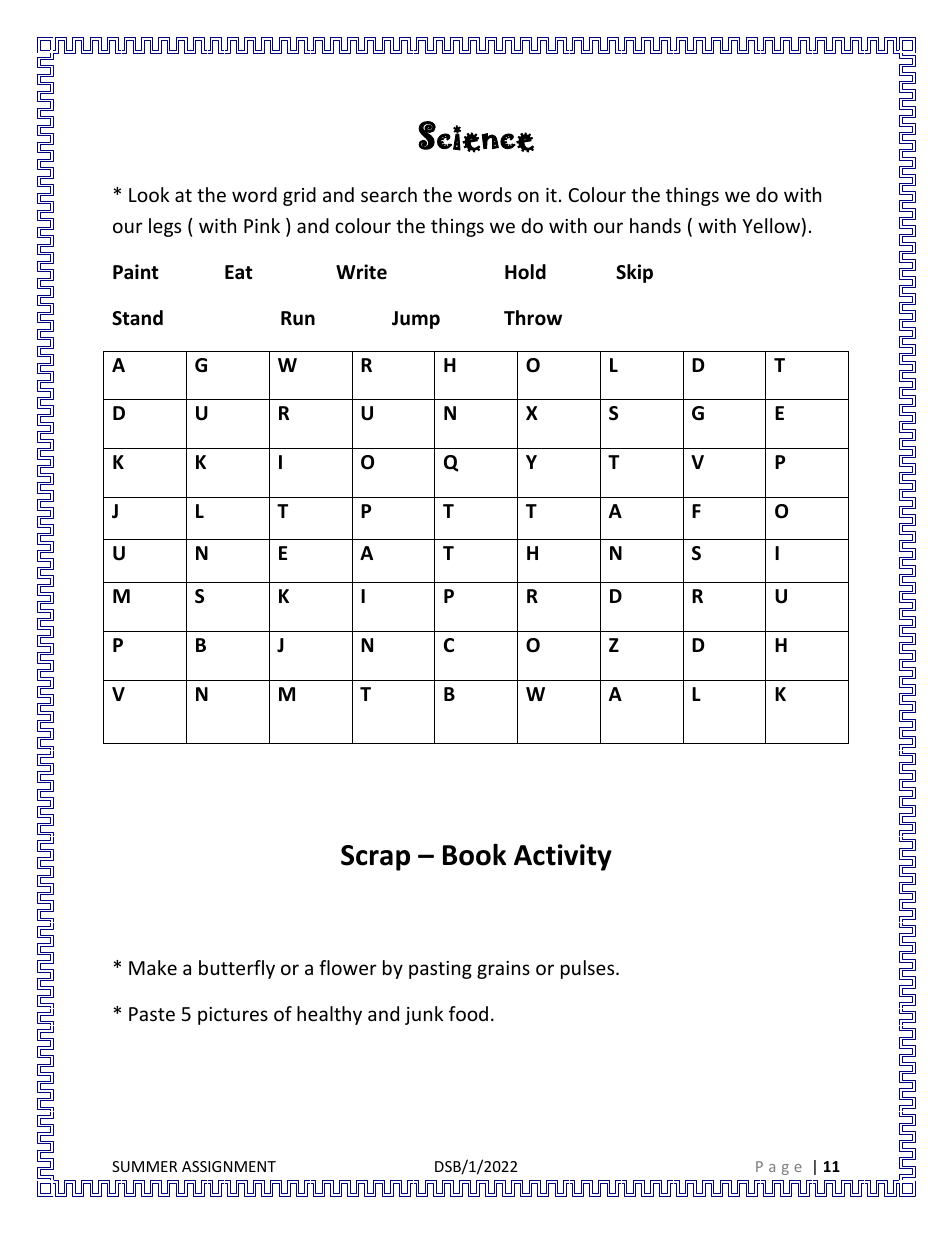  What do you see at coordinates (655, 225) in the screenshot?
I see `hands` at bounding box center [655, 225].
